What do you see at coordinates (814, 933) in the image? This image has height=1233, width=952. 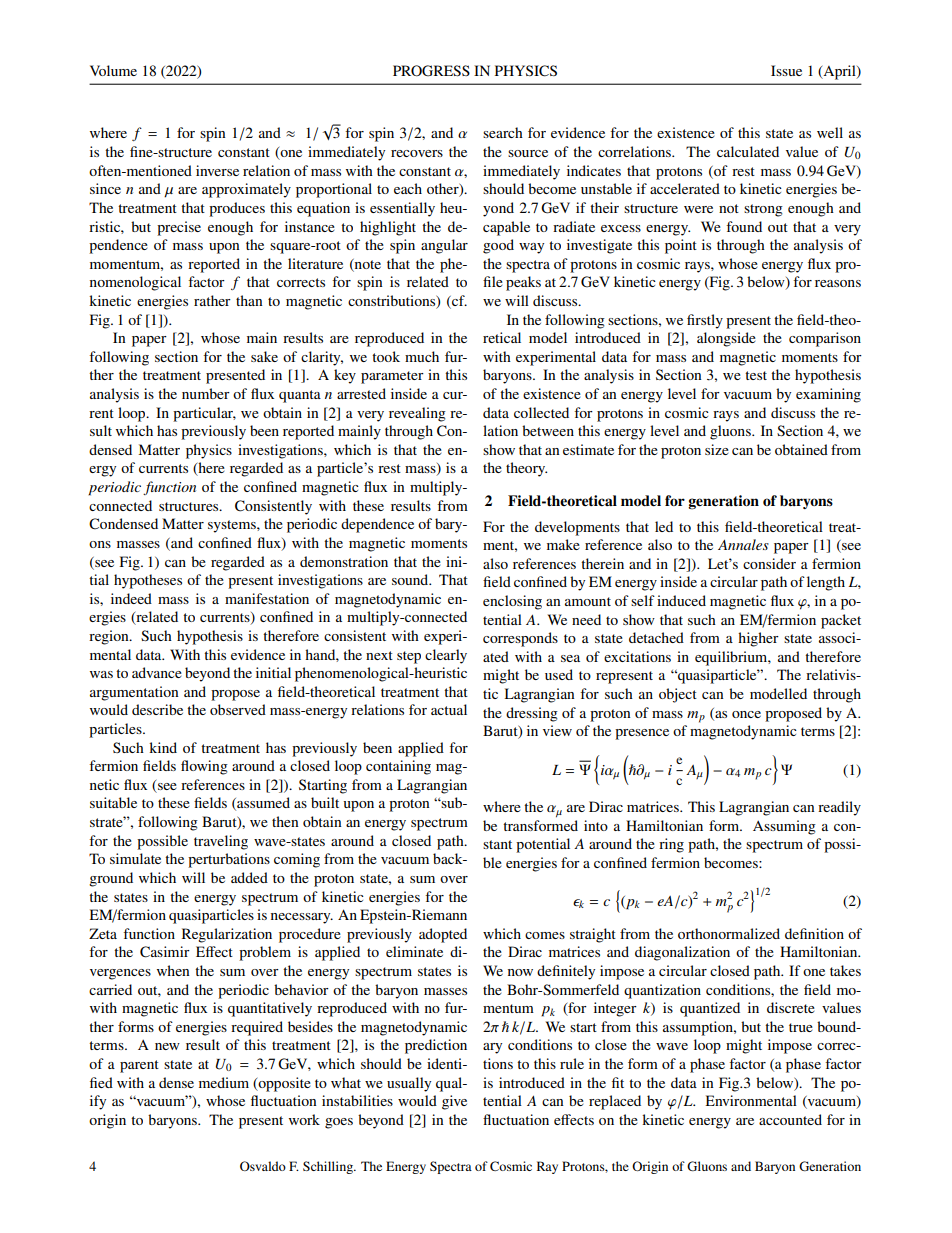 I see `definition` at bounding box center [814, 933].
